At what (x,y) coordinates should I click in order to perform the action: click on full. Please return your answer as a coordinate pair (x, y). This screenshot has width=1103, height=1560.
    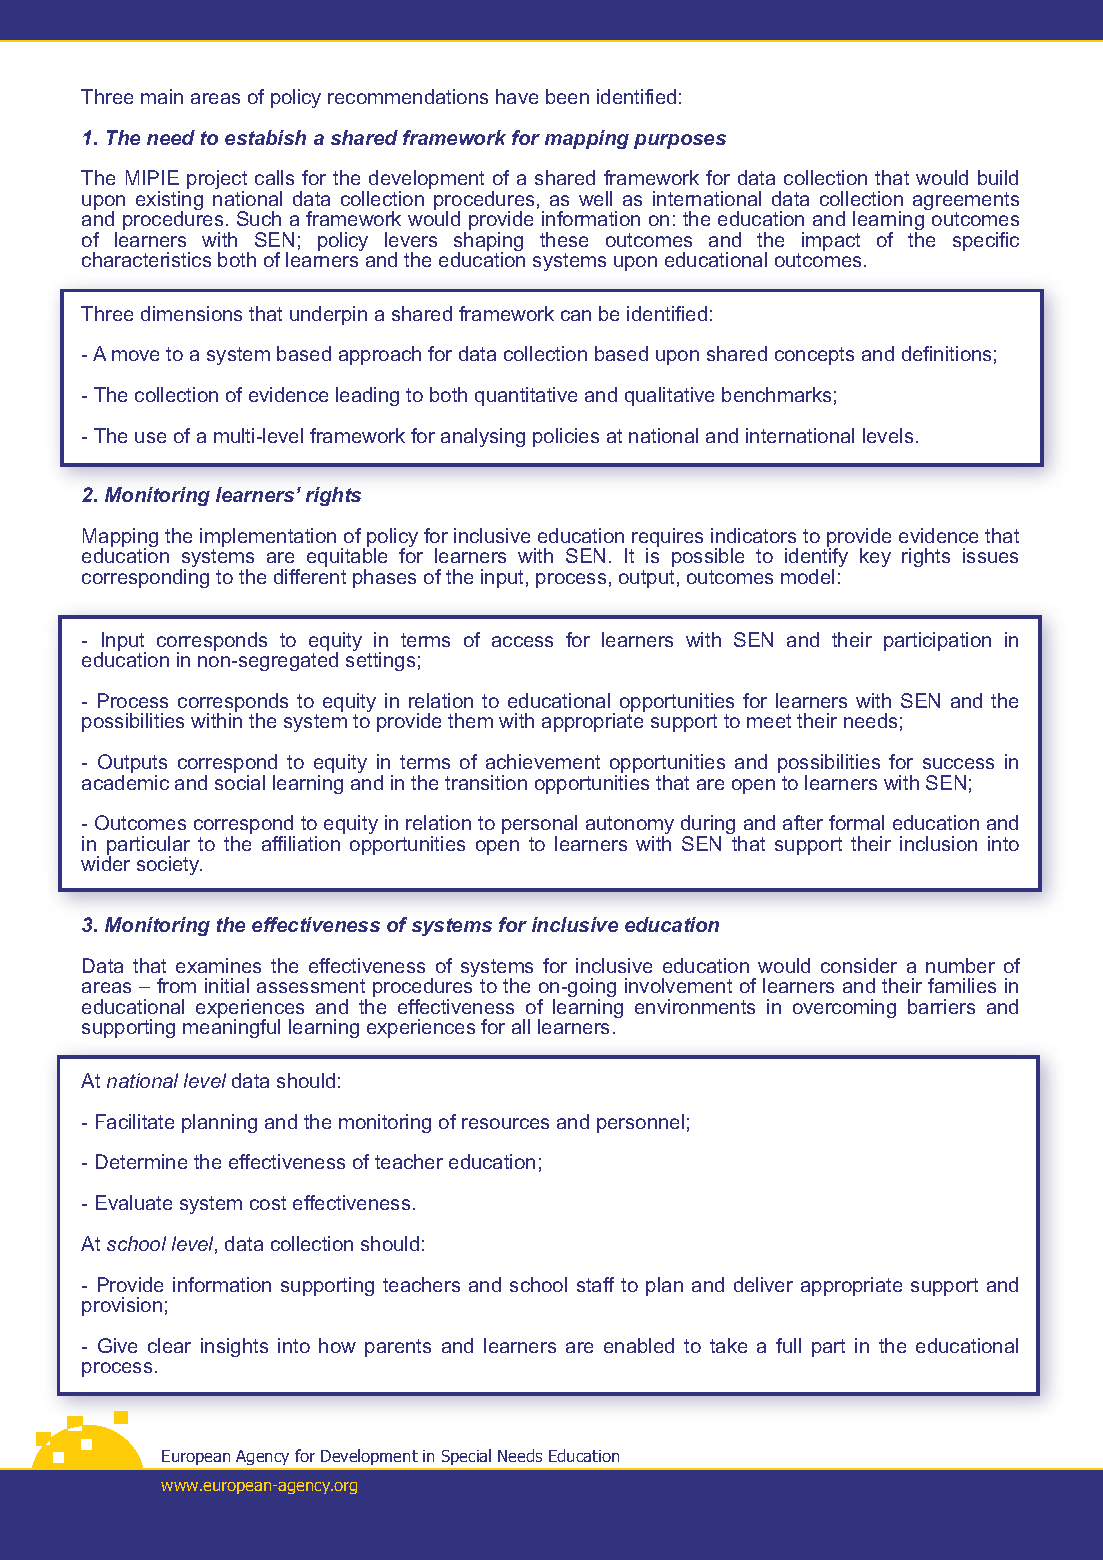
    Looking at the image, I should click on (788, 1345).
